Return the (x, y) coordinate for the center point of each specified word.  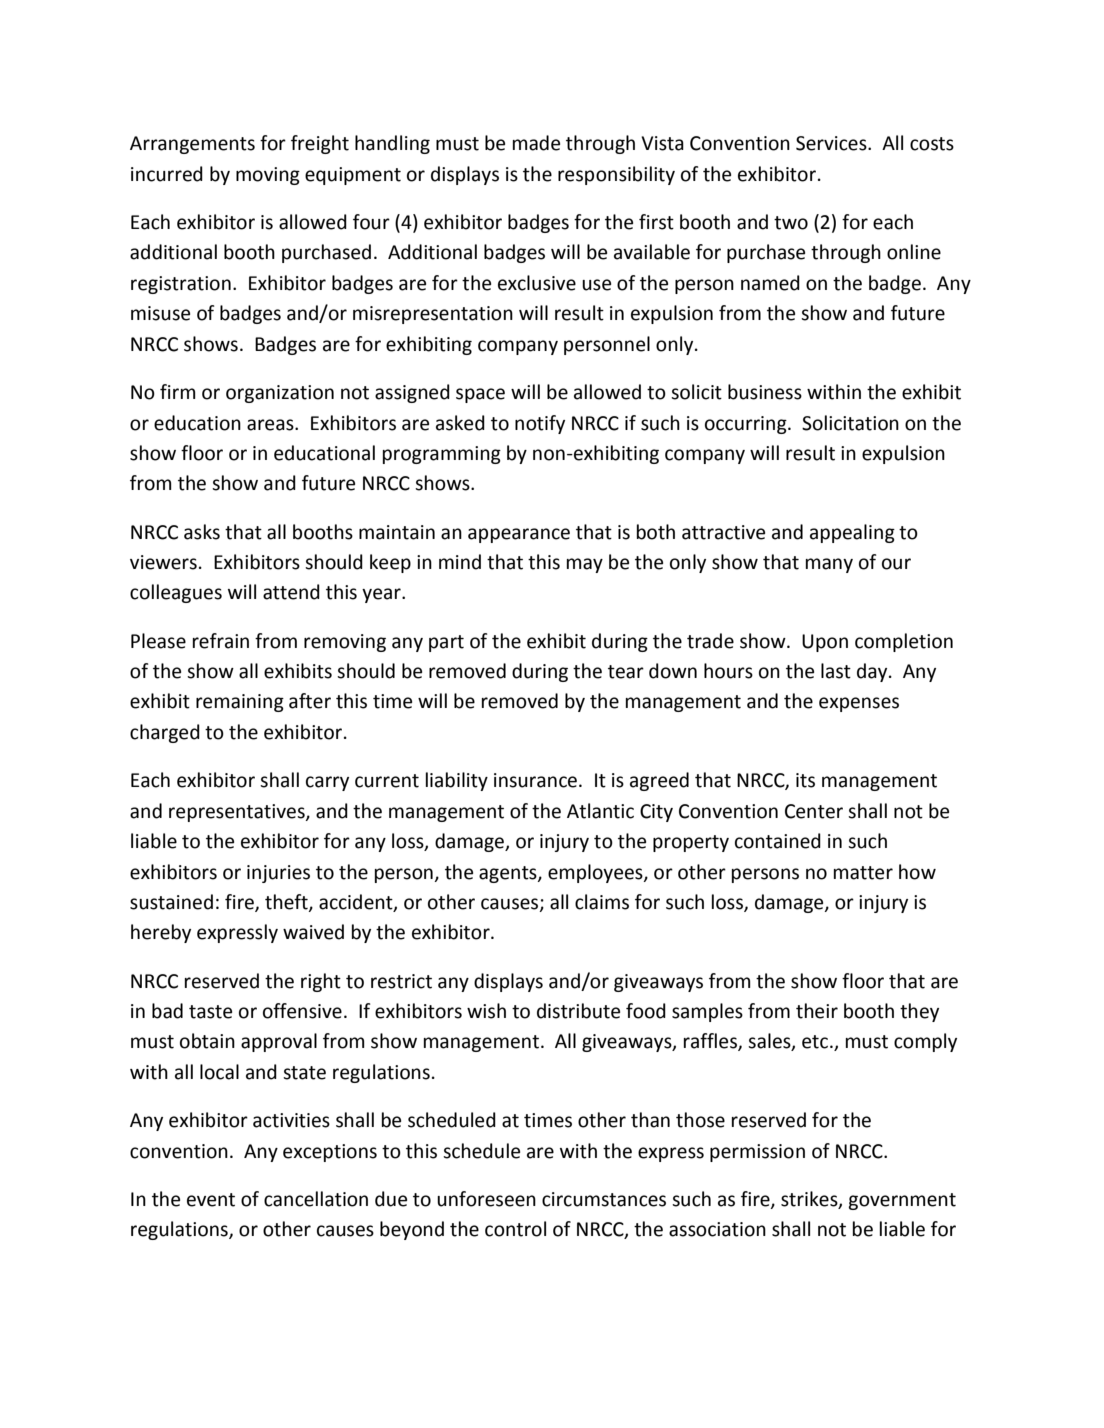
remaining (240, 703)
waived (313, 932)
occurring (747, 425)
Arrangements (192, 145)
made (536, 143)
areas (271, 425)
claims (602, 902)
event (211, 1200)
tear (626, 672)
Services (832, 143)
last (836, 671)
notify (540, 424)
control (515, 1229)
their (817, 1011)
